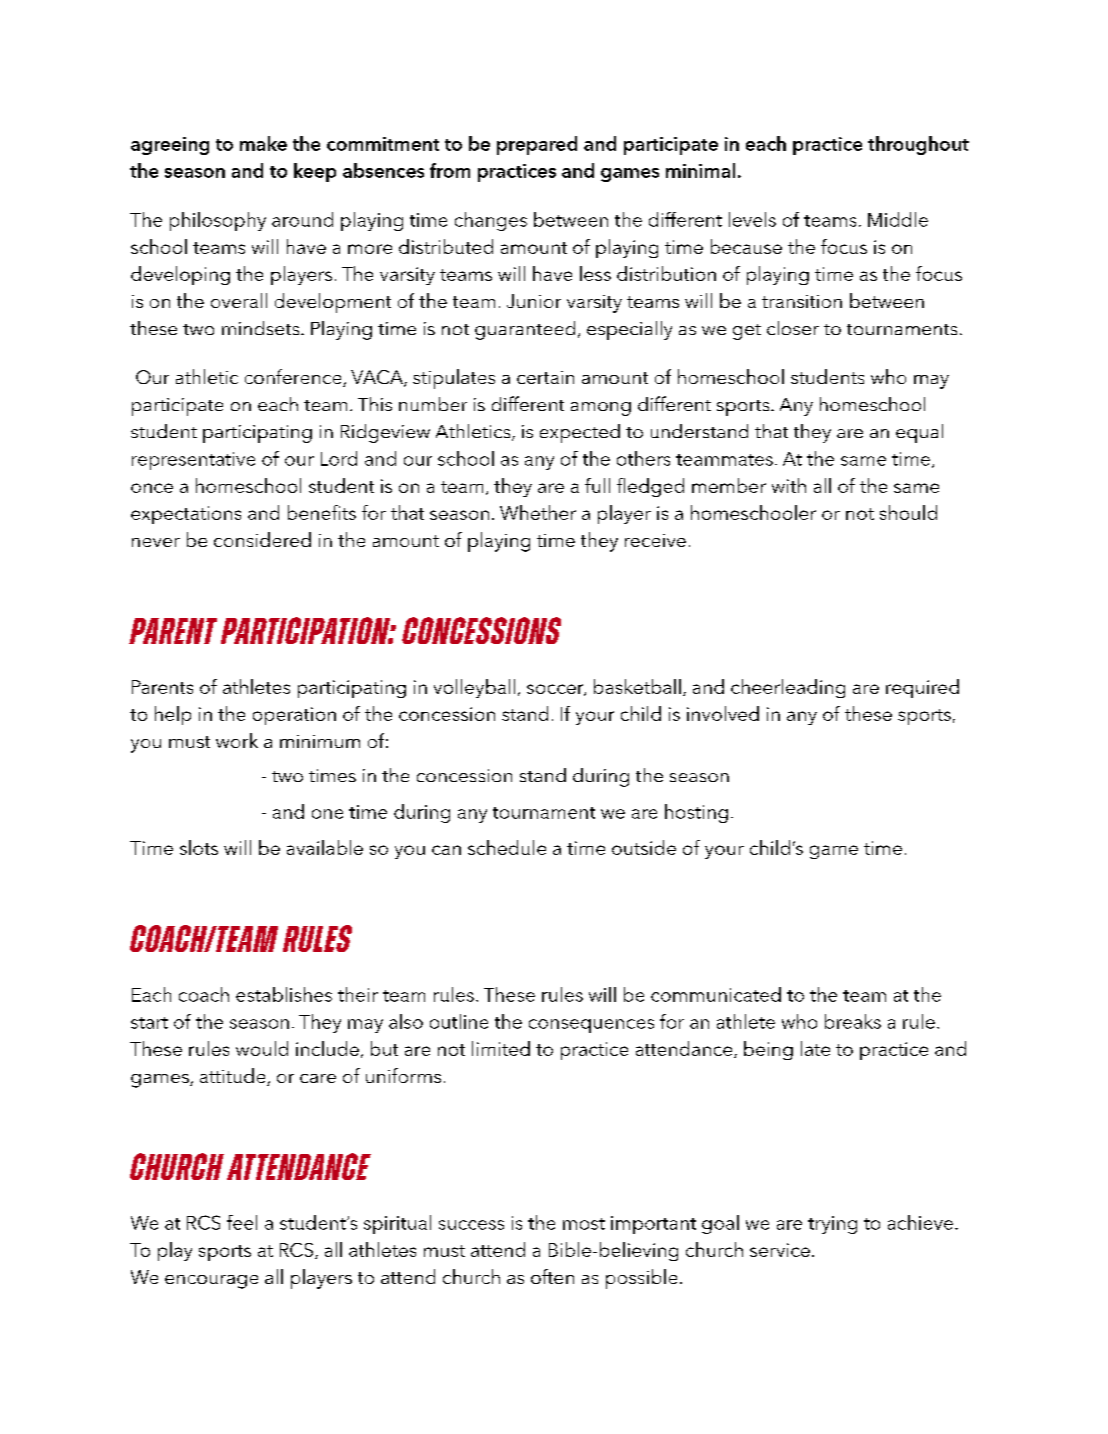 This screenshot has height=1434, width=1108. What do you see at coordinates (552, 1276) in the screenshot?
I see `often` at bounding box center [552, 1276].
